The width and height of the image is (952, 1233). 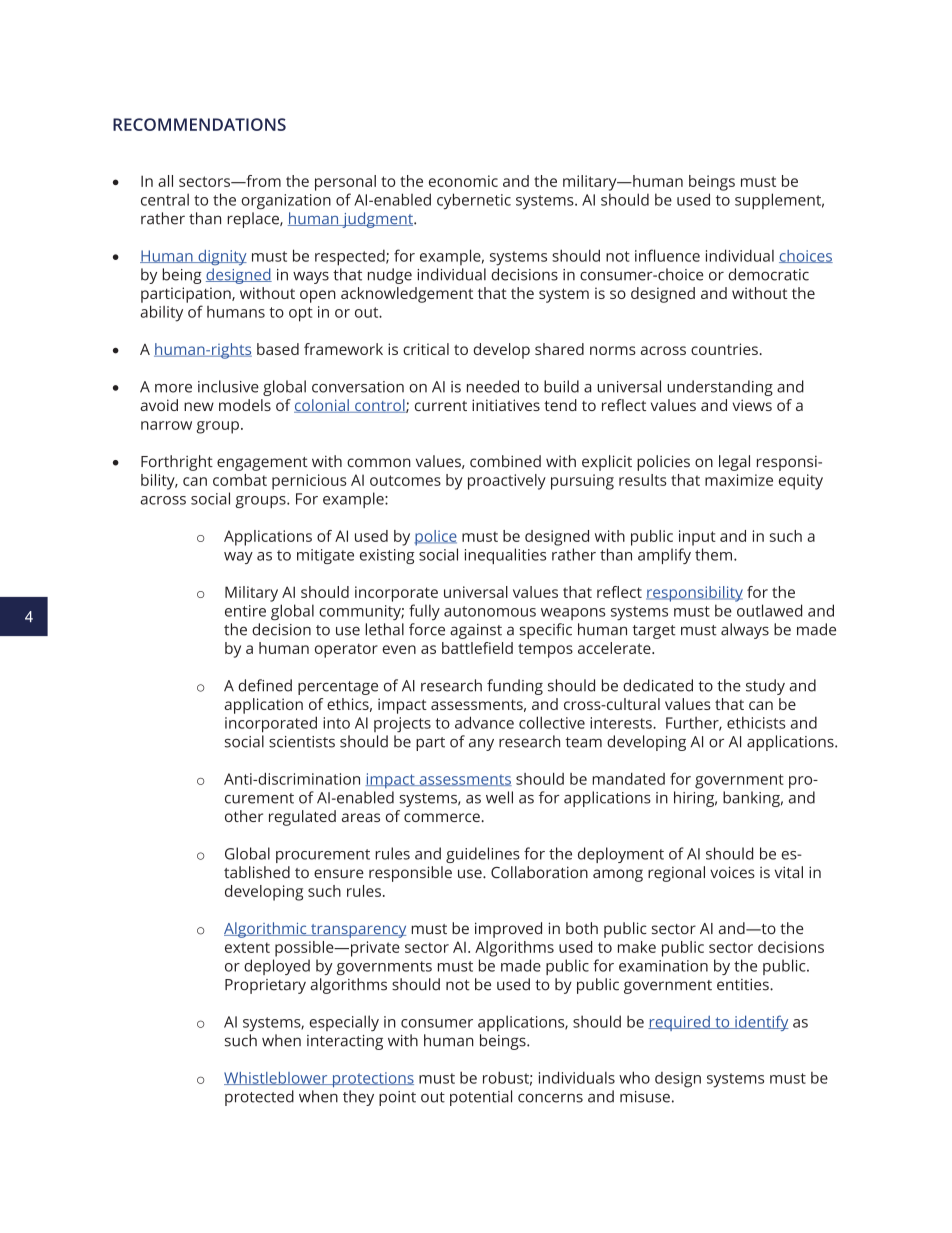 What do you see at coordinates (481, 1098) in the image?
I see `potential` at bounding box center [481, 1098].
